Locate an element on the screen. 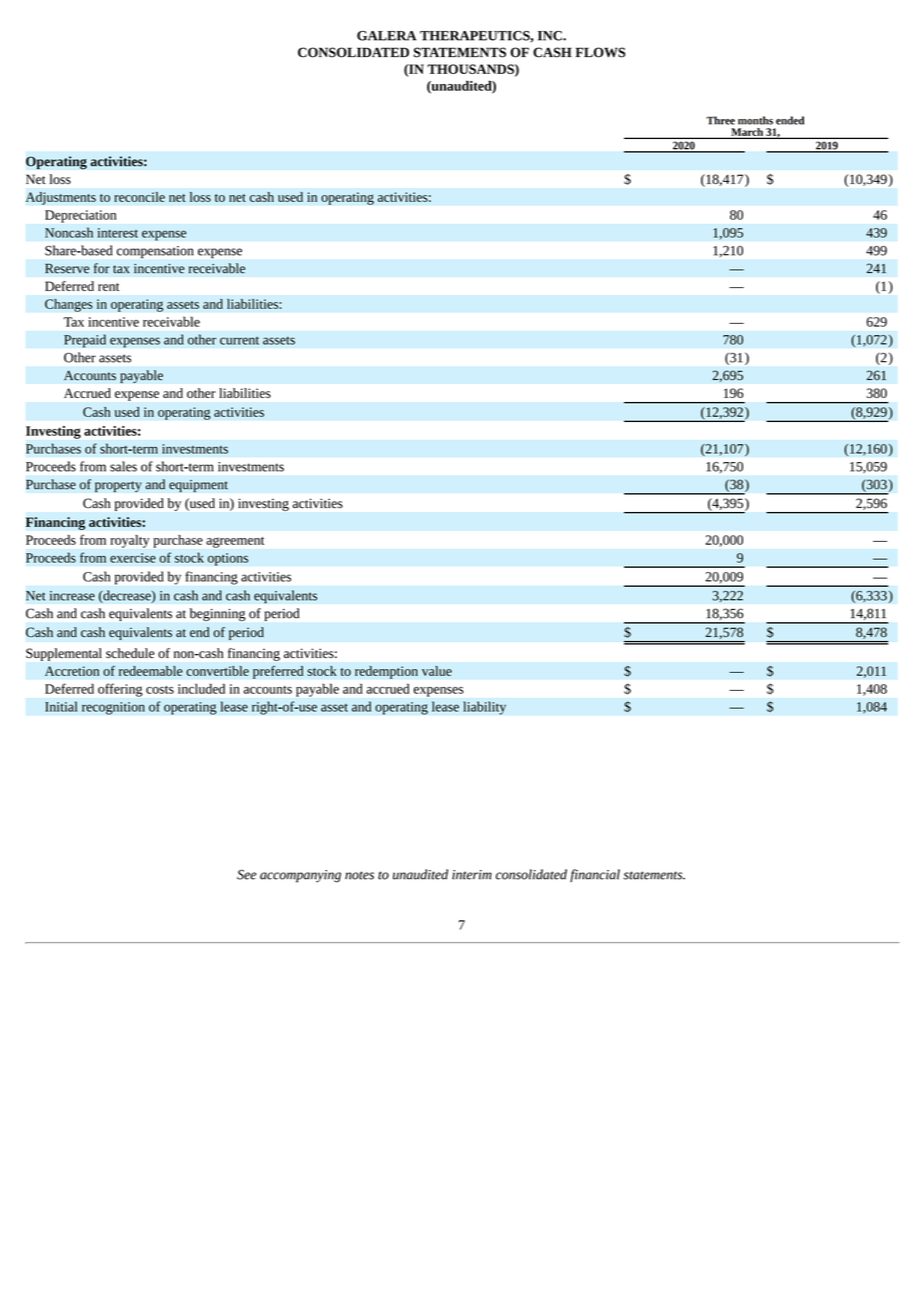 Image resolution: width=924 pixels, height=1308 pixels. Three is located at coordinates (720, 120).
